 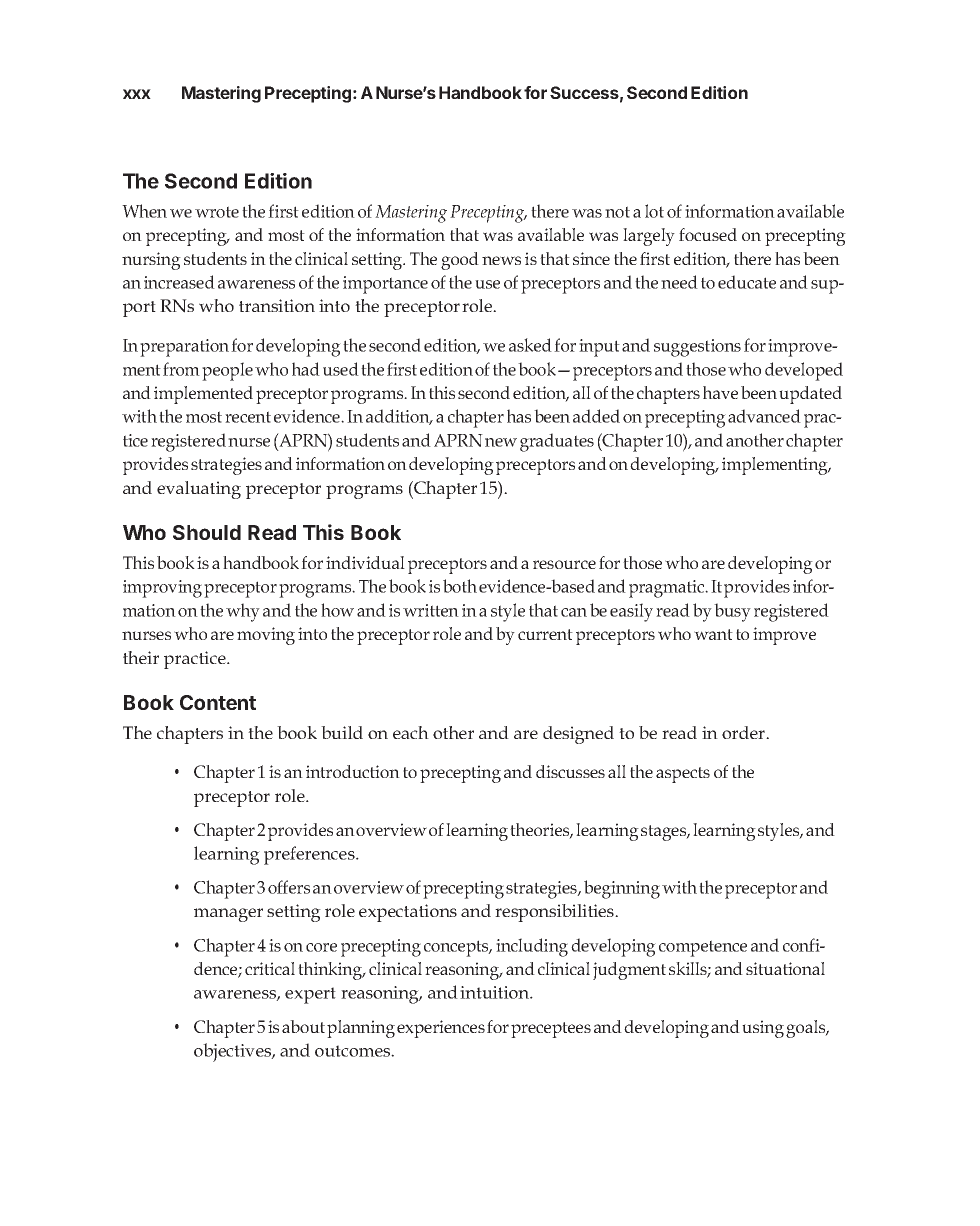 What do you see at coordinates (460, 261) in the document?
I see `good` at bounding box center [460, 261].
